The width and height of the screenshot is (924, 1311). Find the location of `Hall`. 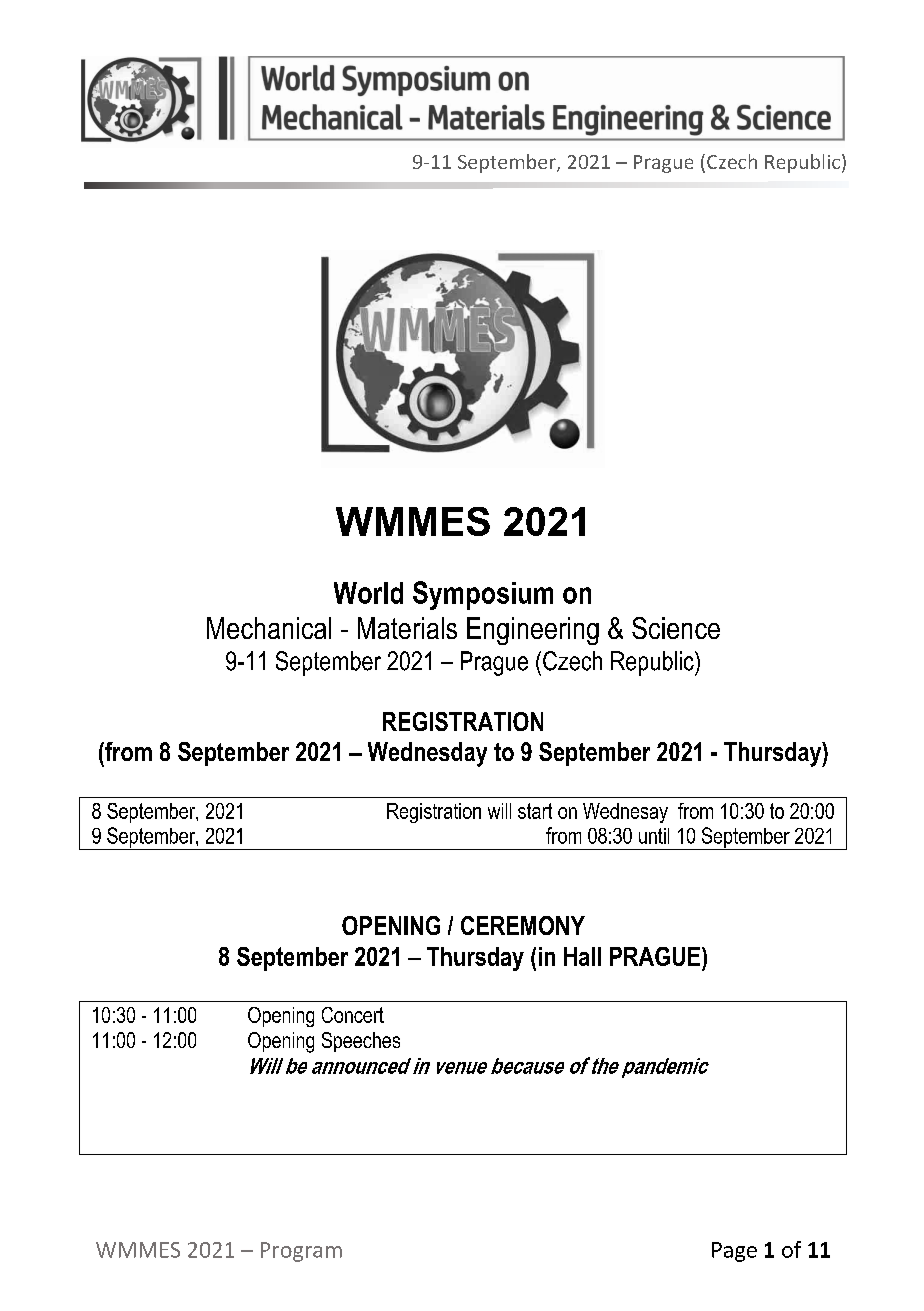

Hall is located at coordinates (582, 956).
